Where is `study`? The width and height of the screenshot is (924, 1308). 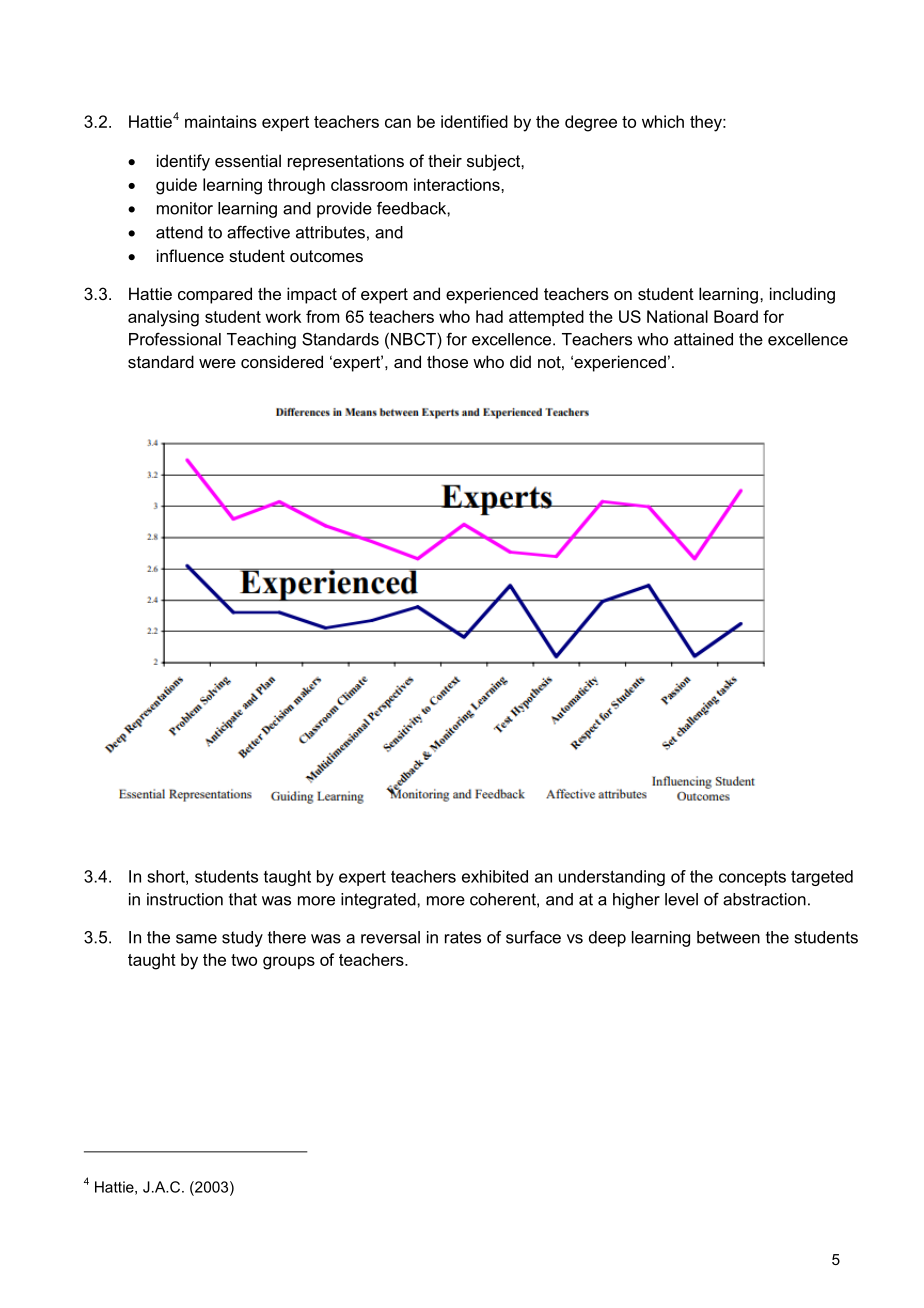 study is located at coordinates (242, 939).
